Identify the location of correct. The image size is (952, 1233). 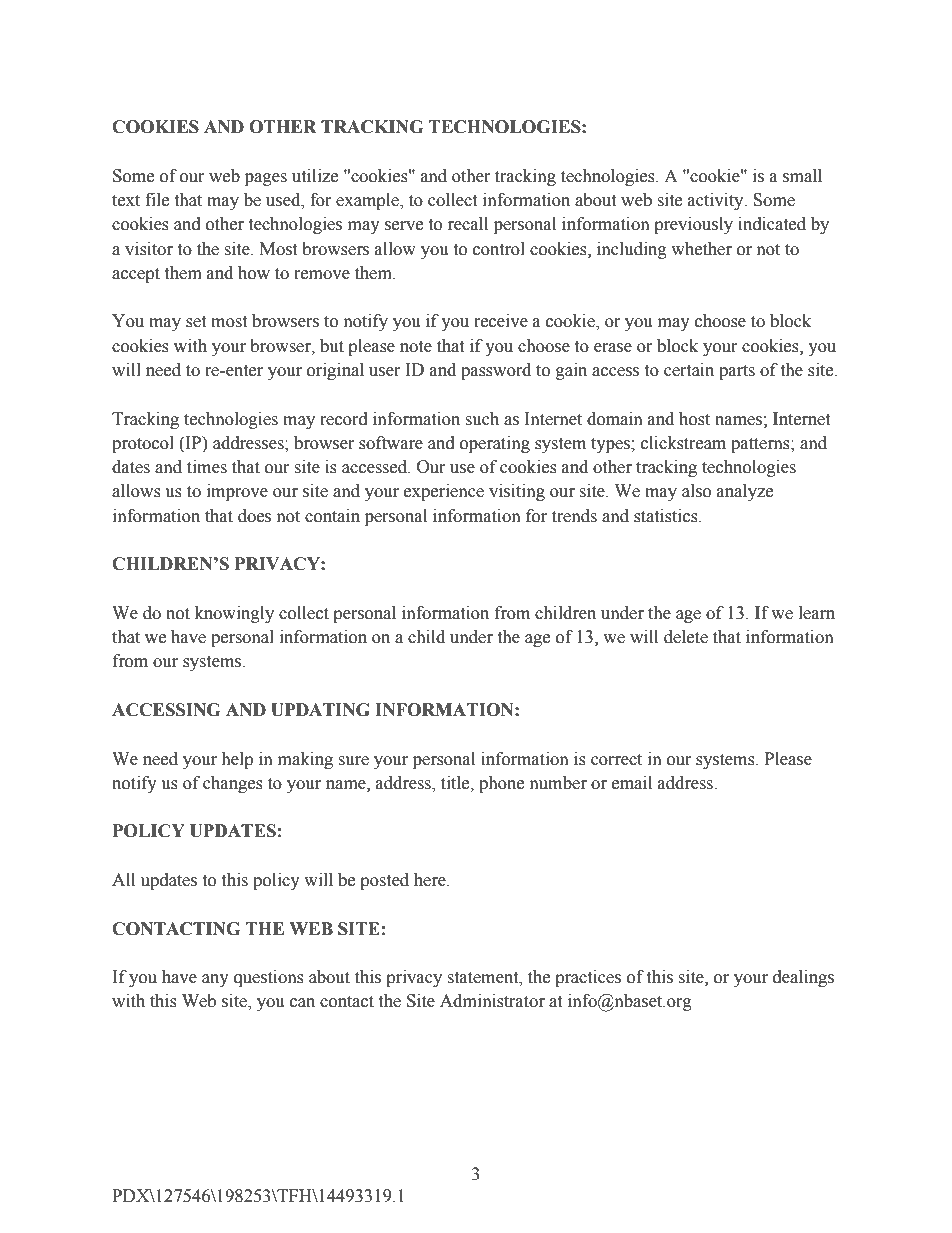
(616, 760).
